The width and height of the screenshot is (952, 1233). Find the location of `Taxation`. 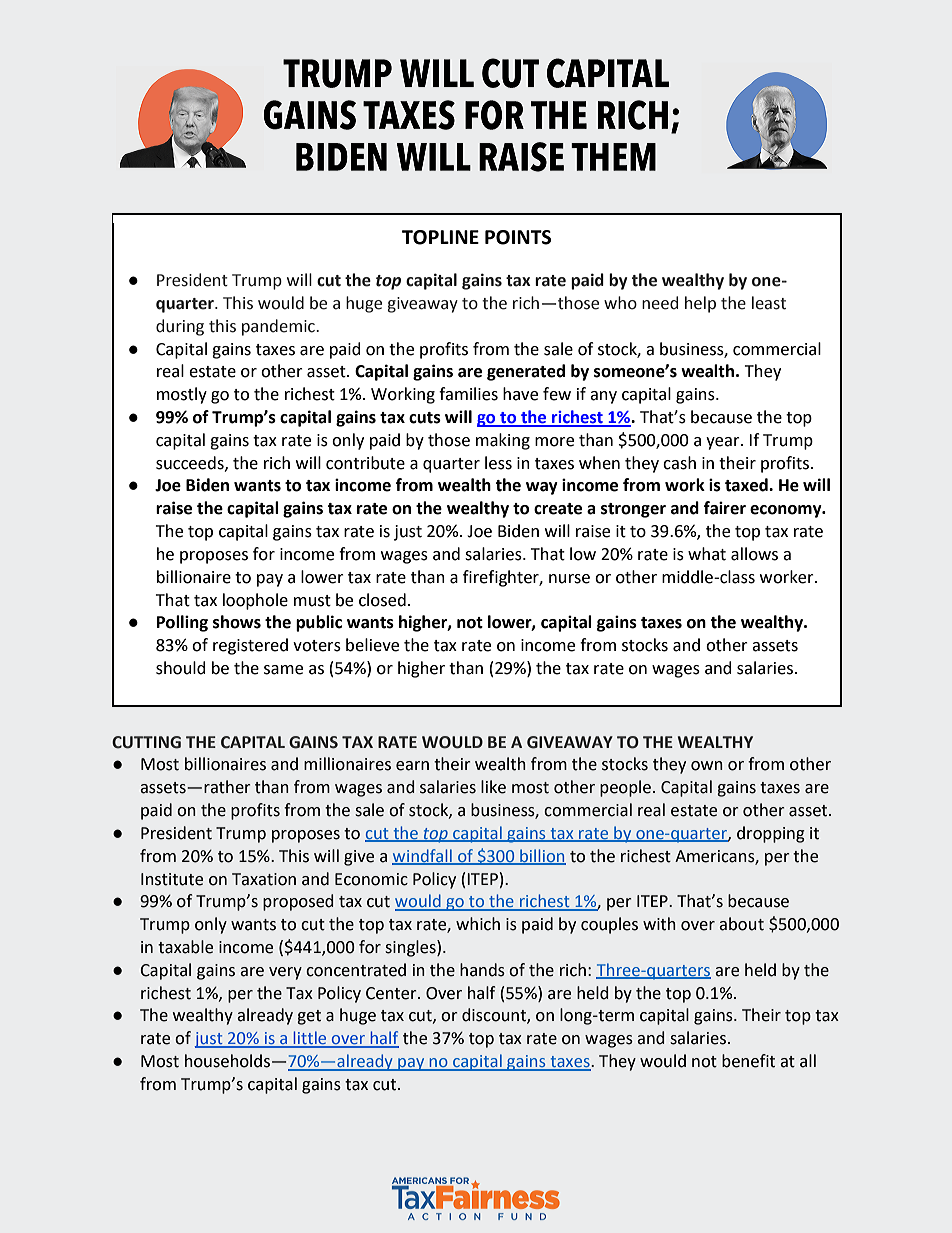

Taxation is located at coordinates (264, 879).
